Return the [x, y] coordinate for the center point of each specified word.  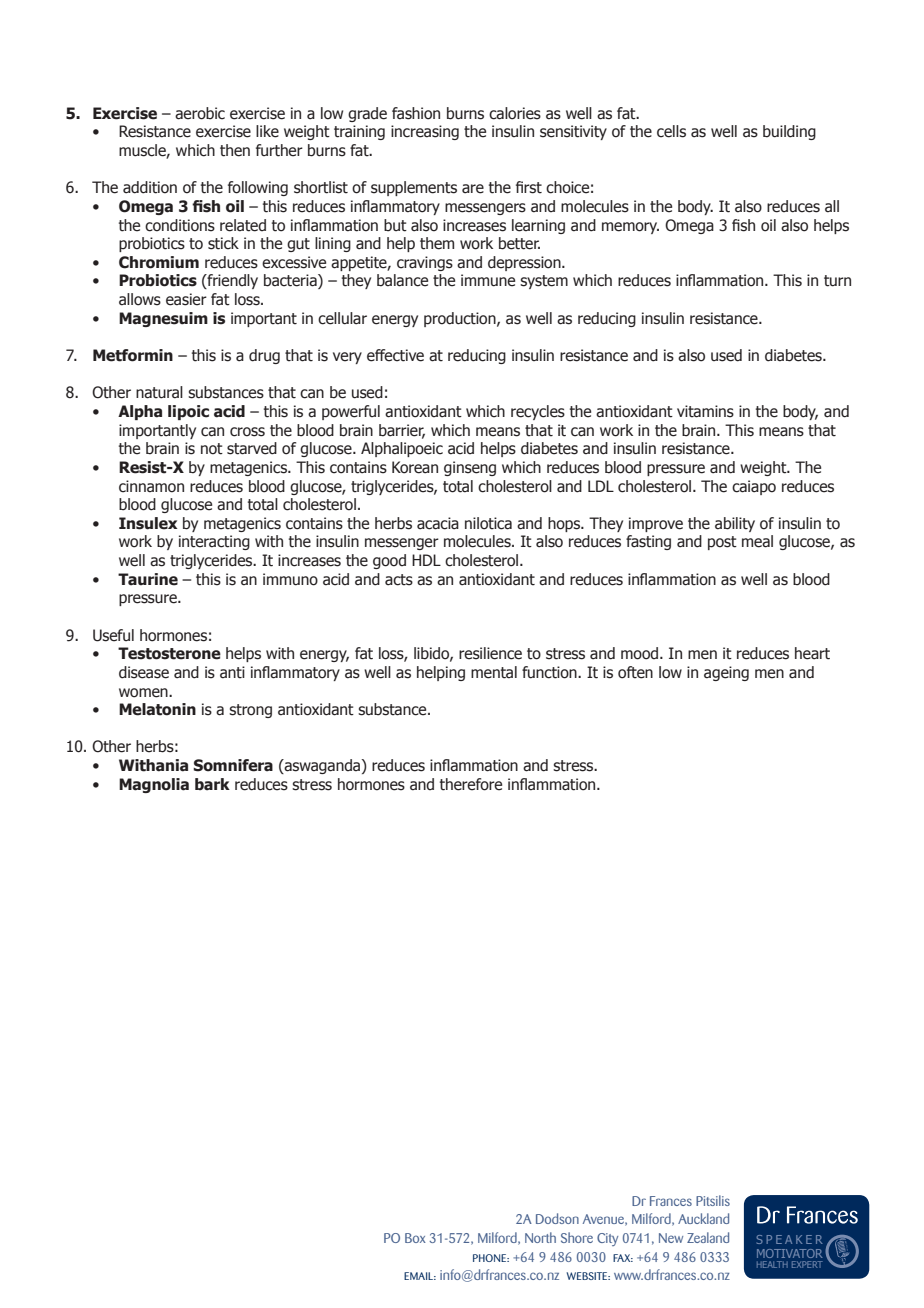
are [473, 189]
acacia [438, 523]
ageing [726, 673]
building [789, 132]
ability [735, 524]
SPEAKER [790, 1239]
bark [212, 784]
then [235, 150]
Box [415, 1238]
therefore [471, 784]
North [540, 1237]
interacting [214, 542]
